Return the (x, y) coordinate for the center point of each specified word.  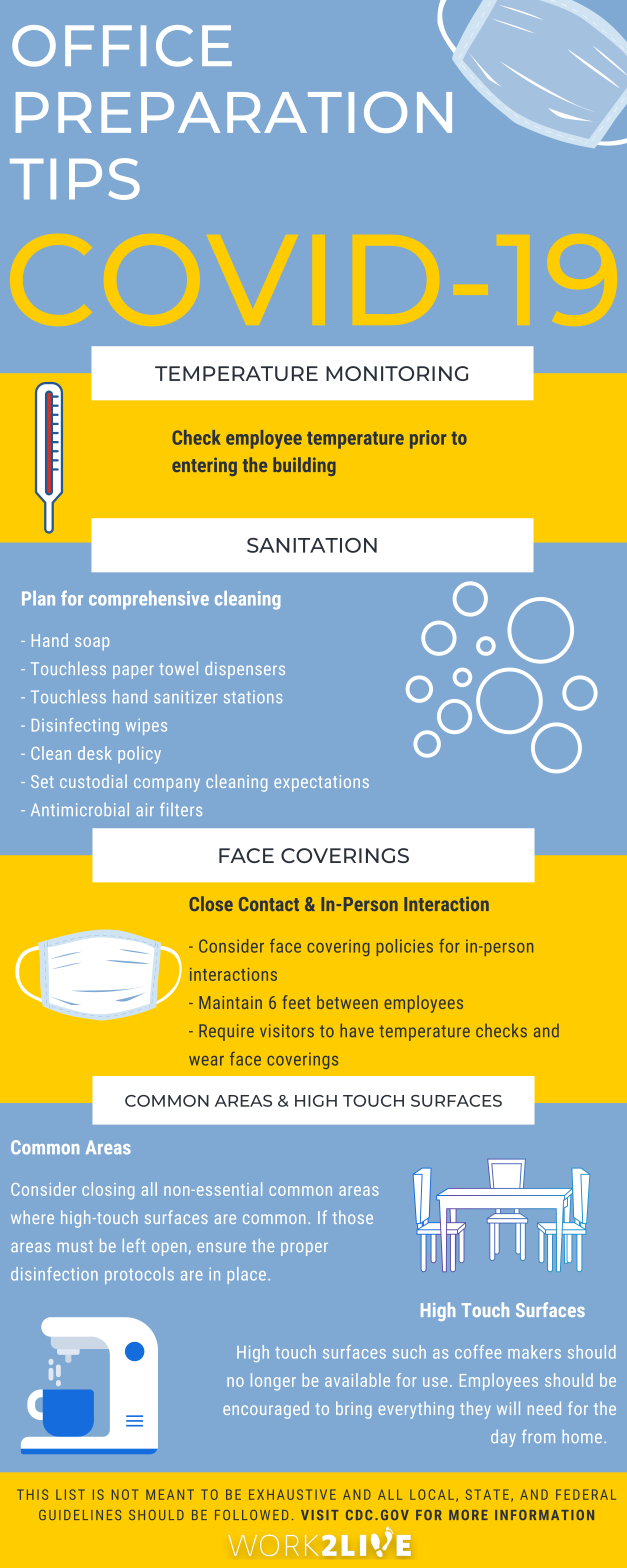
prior (428, 439)
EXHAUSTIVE (292, 1494)
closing (108, 1191)
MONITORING (397, 373)
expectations (321, 783)
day (503, 1438)
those (353, 1217)
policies (405, 947)
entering (204, 466)
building (304, 466)
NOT (125, 1494)
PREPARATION (234, 112)
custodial (93, 781)
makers (534, 1352)
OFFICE (122, 46)
